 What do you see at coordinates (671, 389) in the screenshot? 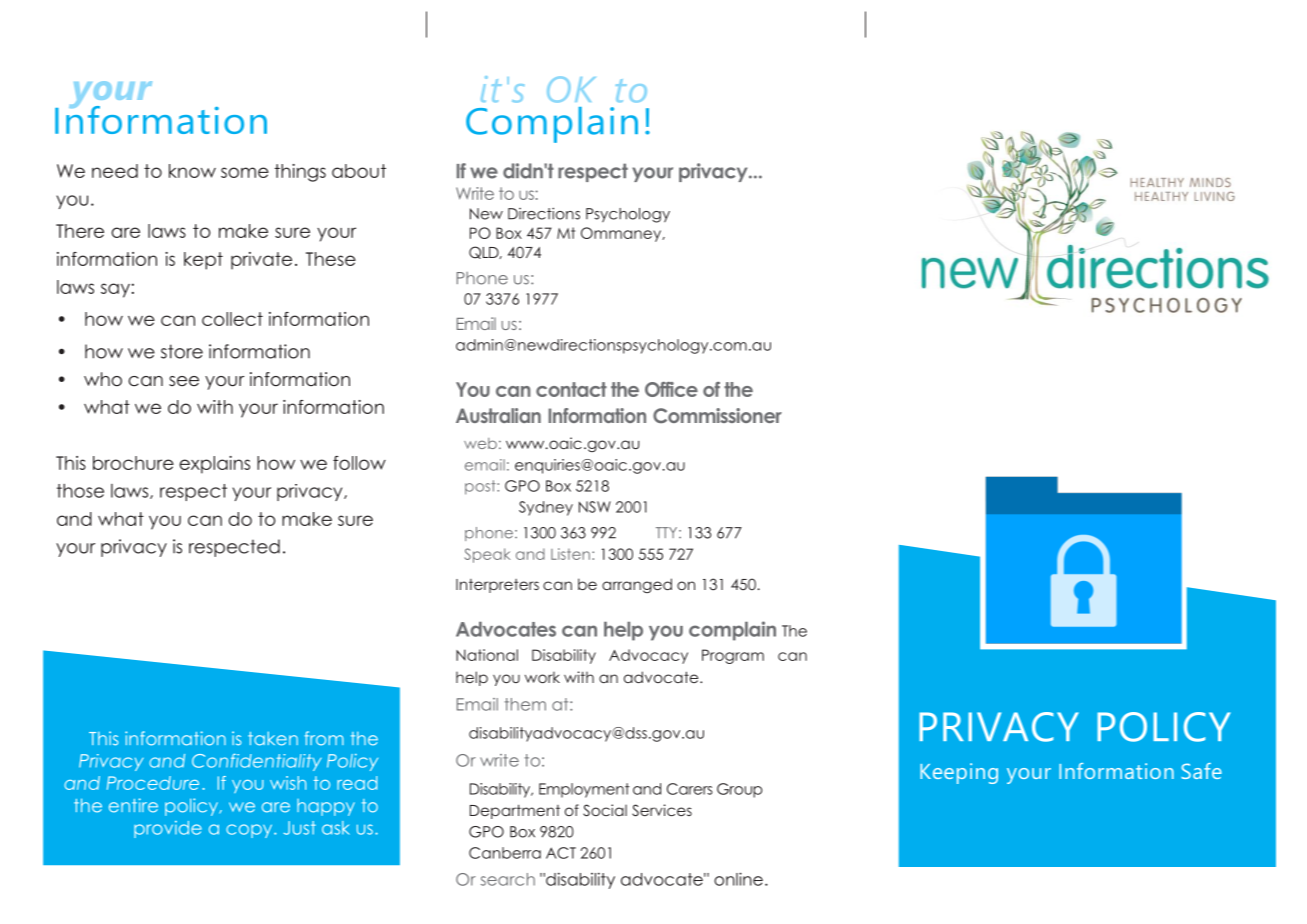
I see `Office` at bounding box center [671, 389].
